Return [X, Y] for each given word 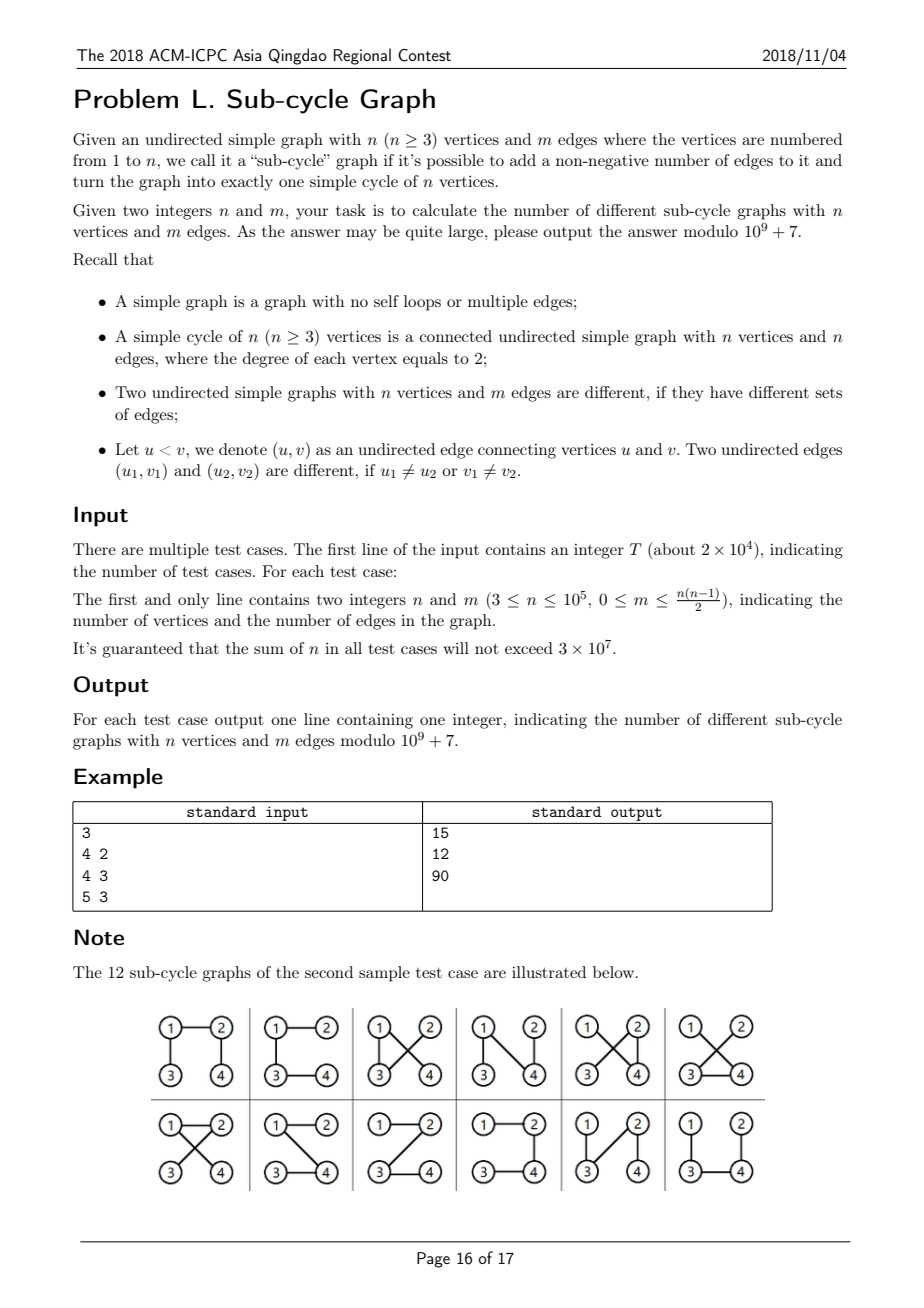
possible [455, 162]
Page [433, 1260]
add [523, 160]
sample [384, 974]
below [615, 972]
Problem [126, 98]
